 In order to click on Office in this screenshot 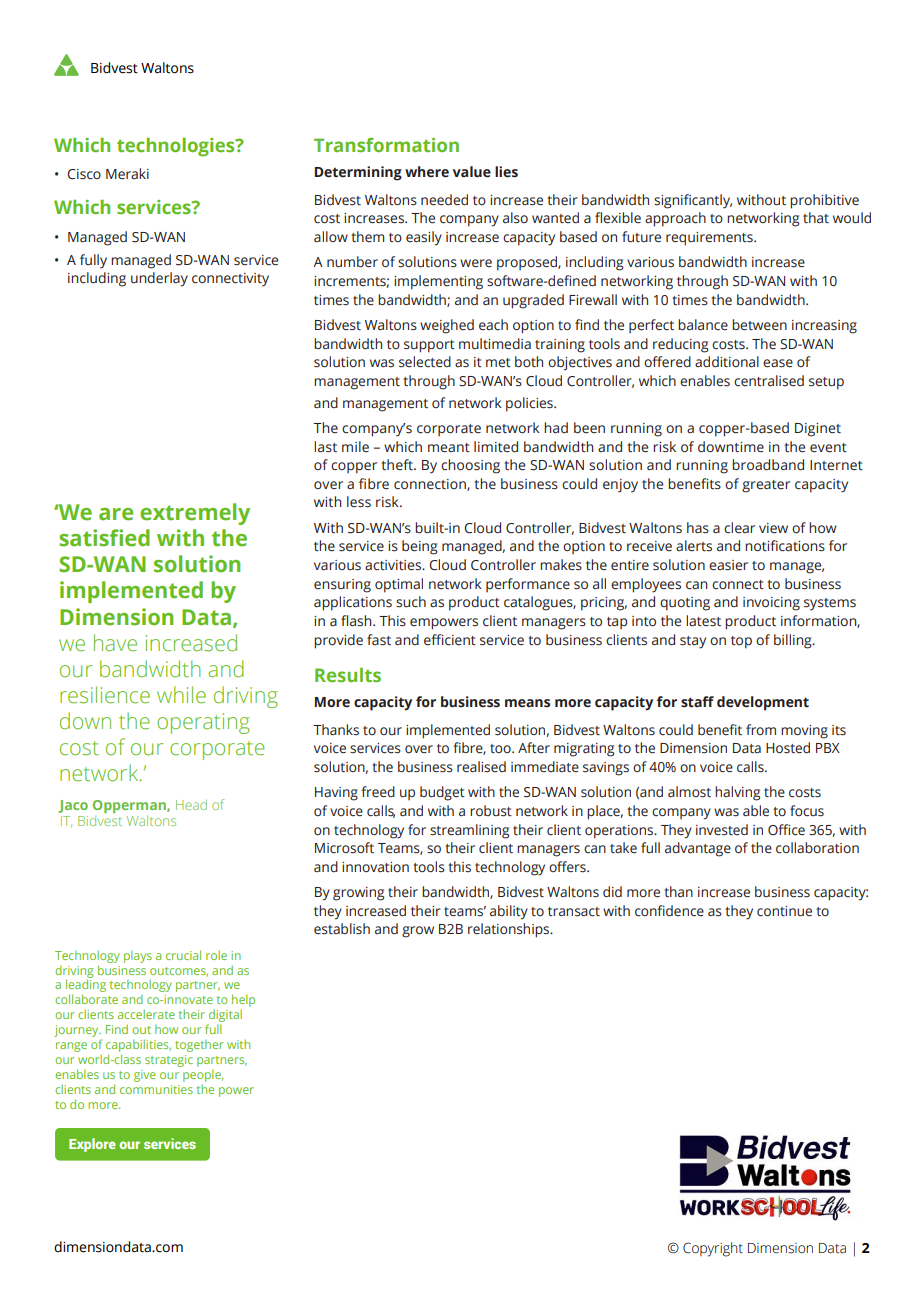, I will do `click(786, 830)`.
